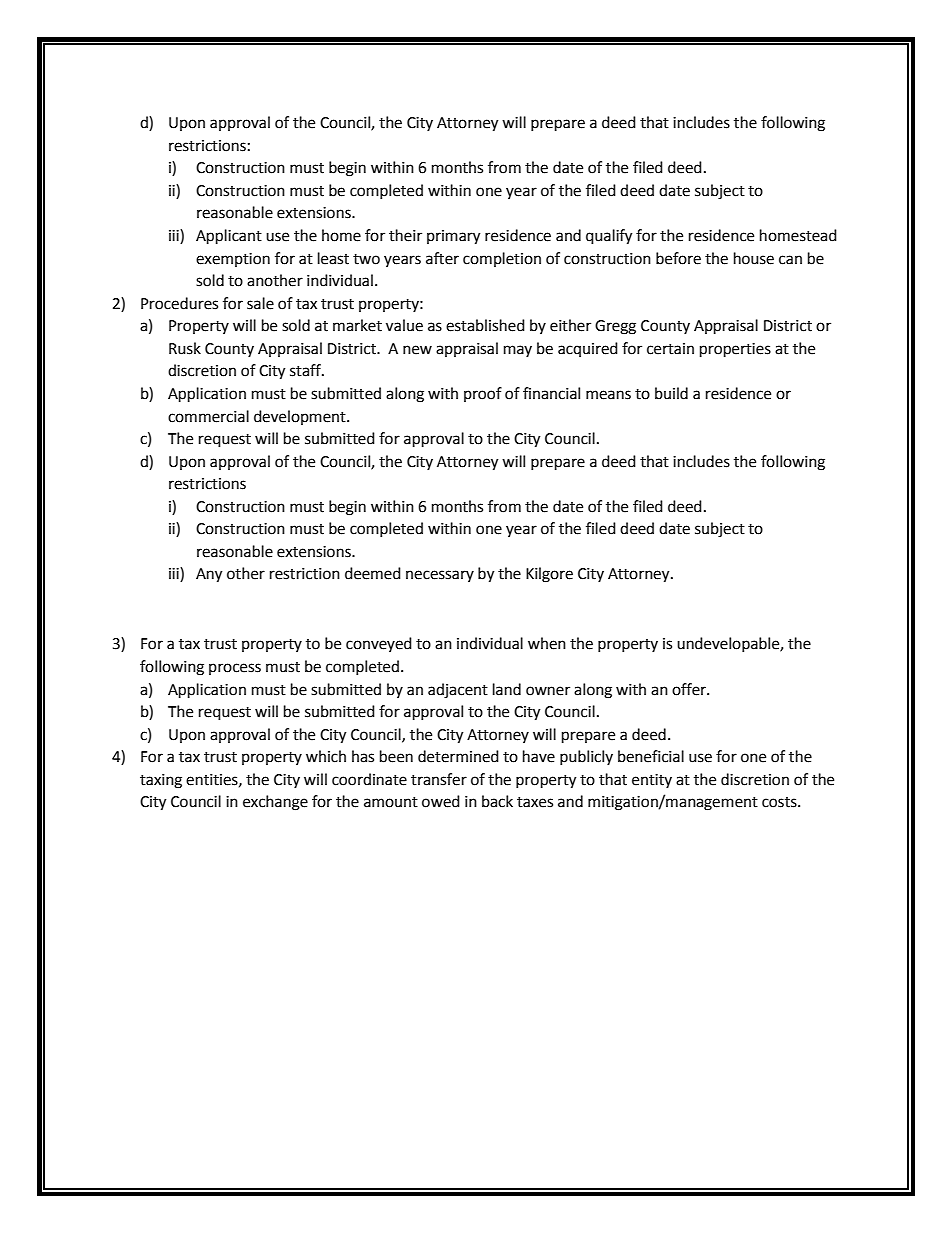  What do you see at coordinates (652, 781) in the image?
I see `entity` at bounding box center [652, 781].
